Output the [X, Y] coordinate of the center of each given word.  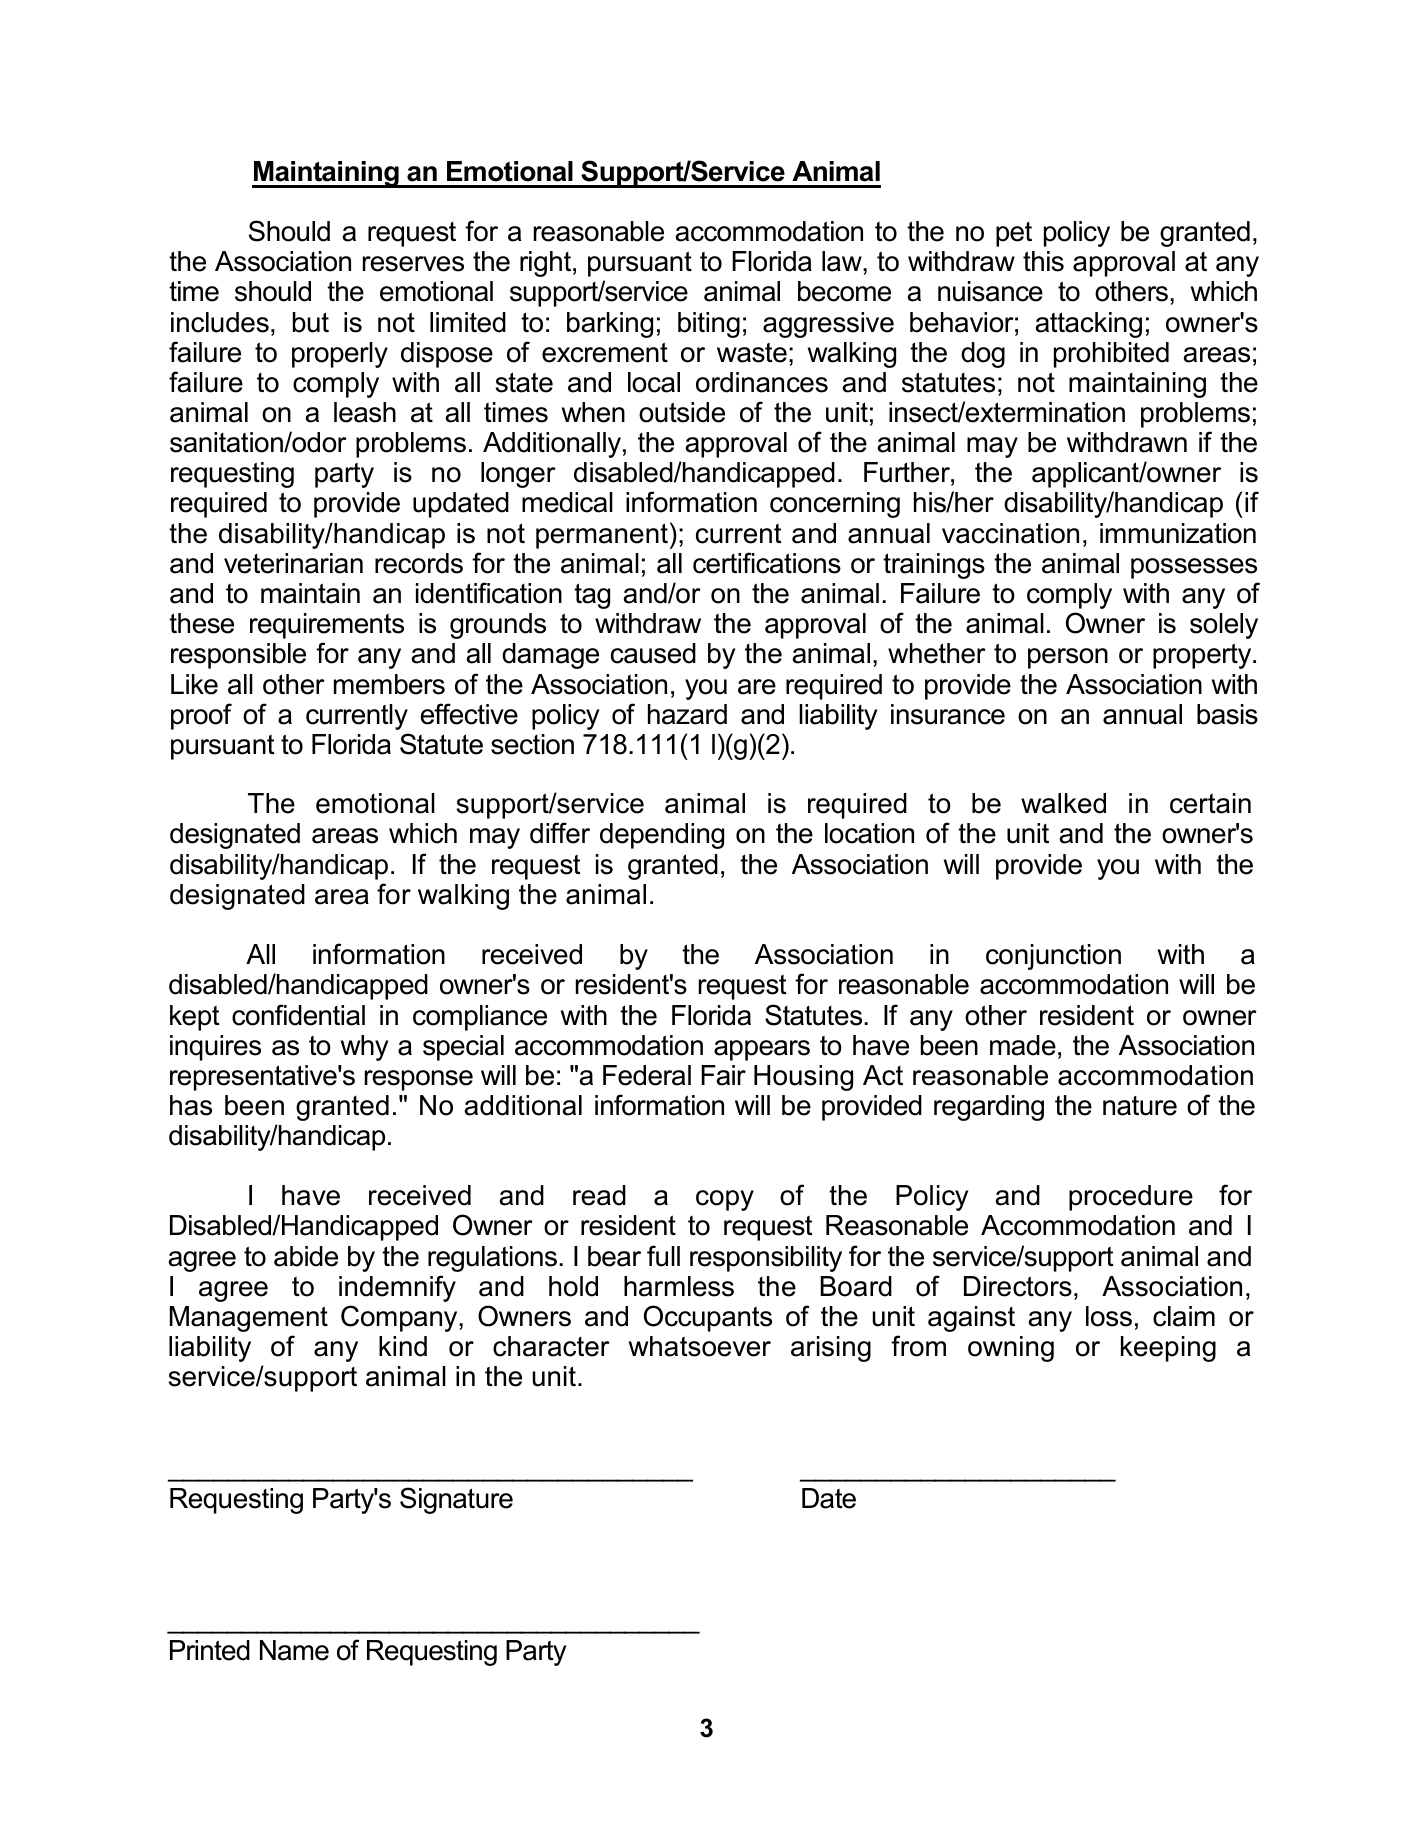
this [1043, 261]
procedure [1131, 1198]
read [599, 1195]
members [389, 684]
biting [709, 325]
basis [1227, 714]
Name [294, 1650]
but [311, 322]
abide [306, 1256]
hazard [687, 714]
